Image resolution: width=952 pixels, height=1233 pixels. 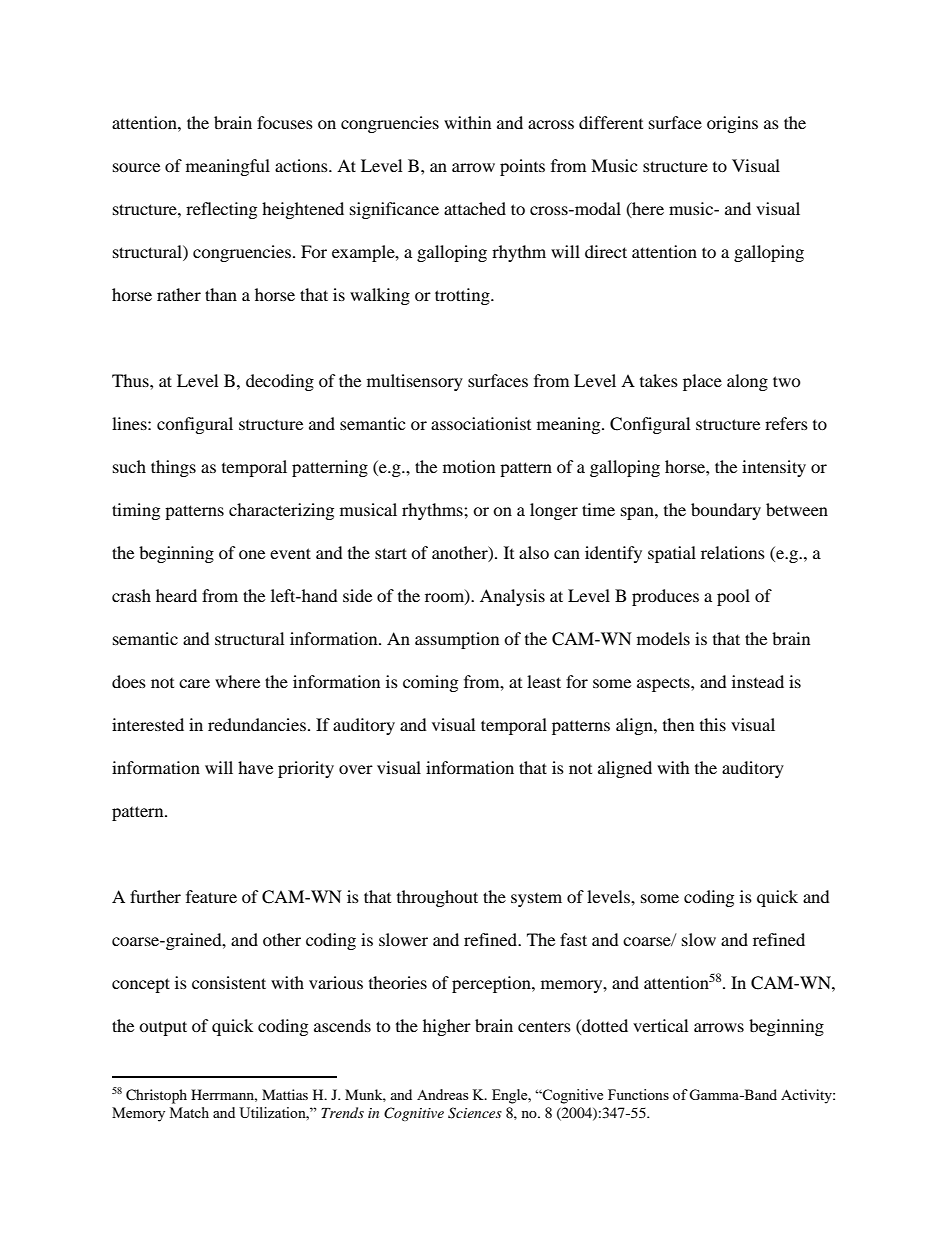 I want to click on Thus, so click(x=131, y=380).
